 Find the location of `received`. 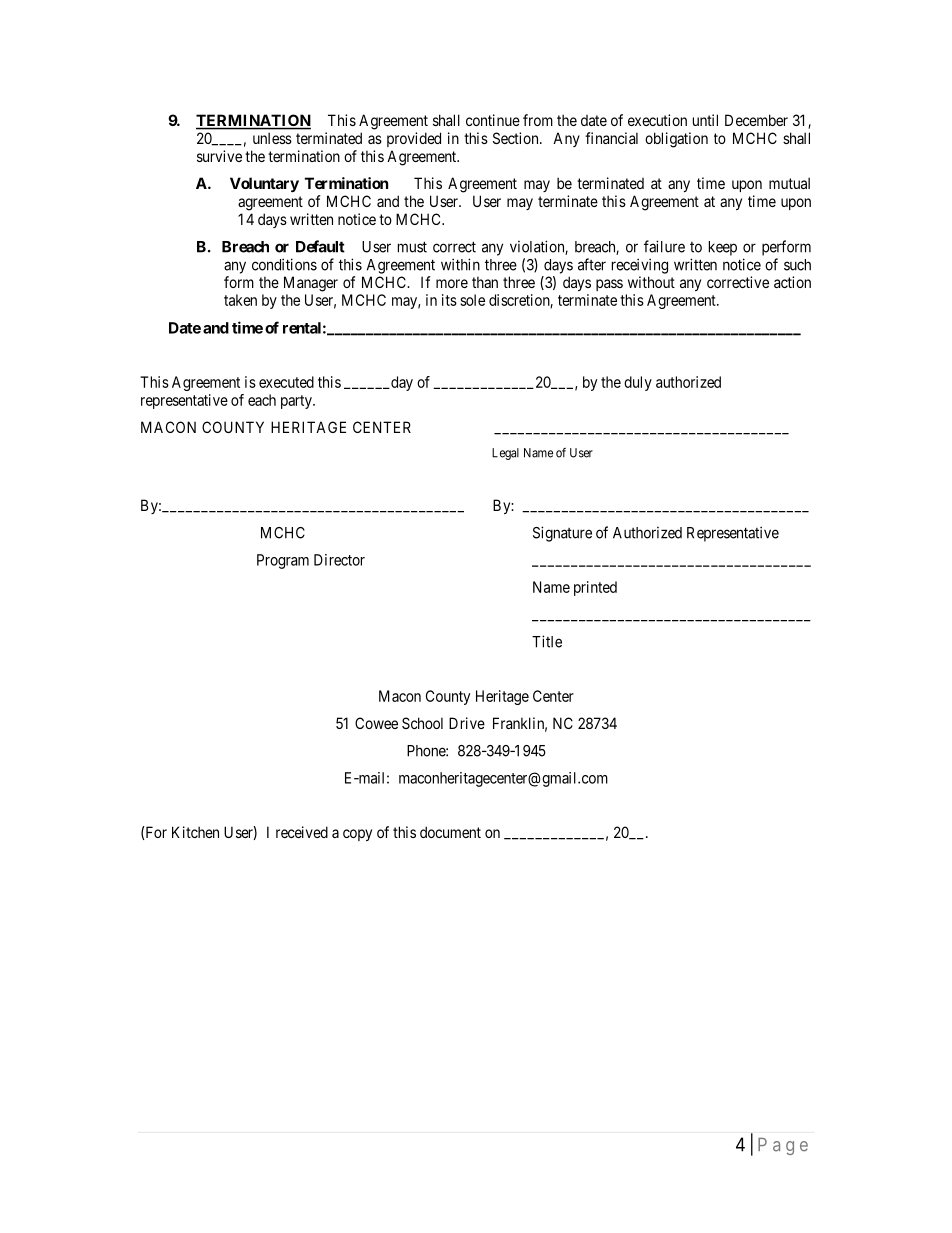

received is located at coordinates (302, 832).
